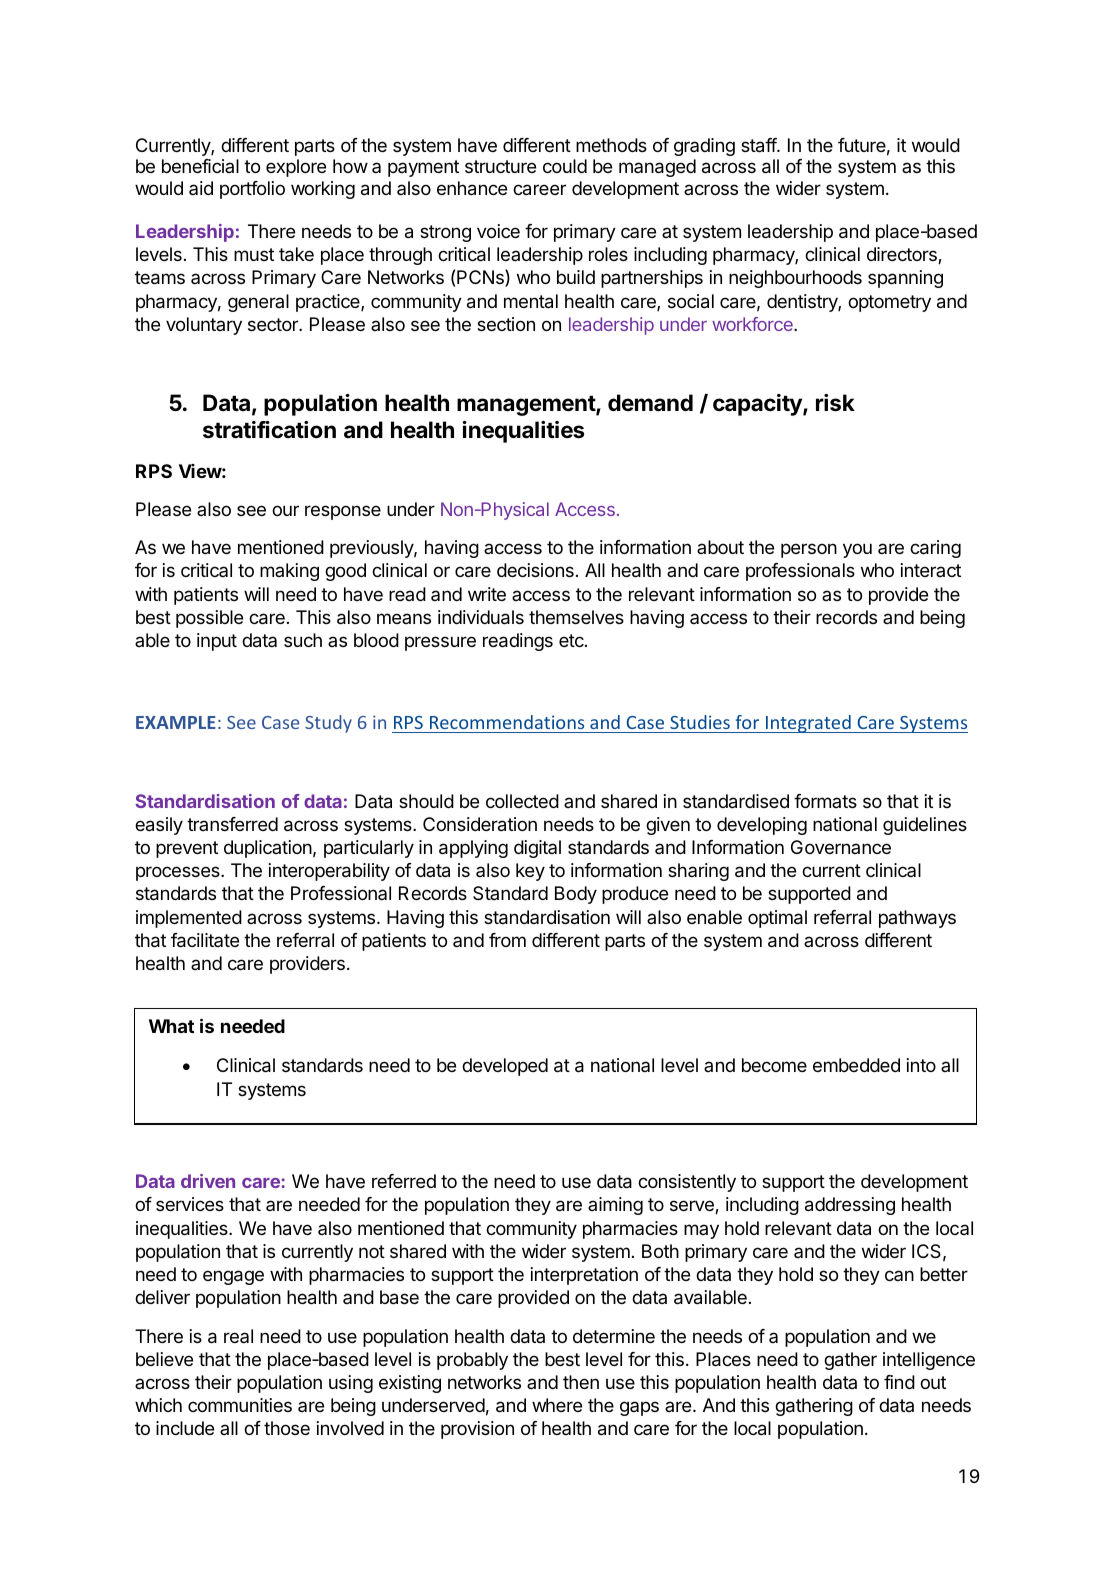  I want to click on collected, so click(522, 801).
